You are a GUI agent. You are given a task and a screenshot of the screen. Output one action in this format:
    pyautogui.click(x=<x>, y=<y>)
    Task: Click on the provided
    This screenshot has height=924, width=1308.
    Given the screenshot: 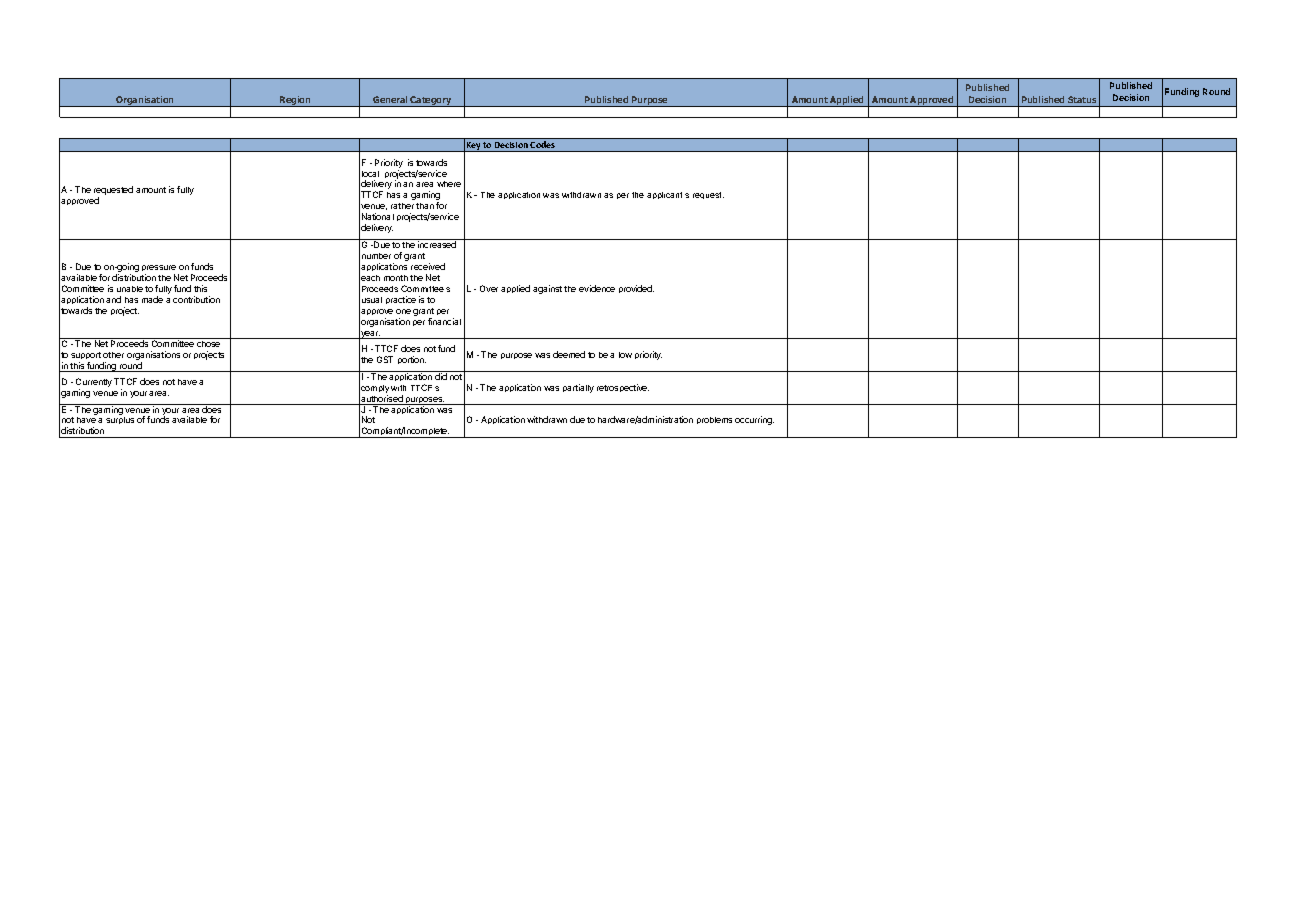 What is the action you would take?
    pyautogui.click(x=636, y=289)
